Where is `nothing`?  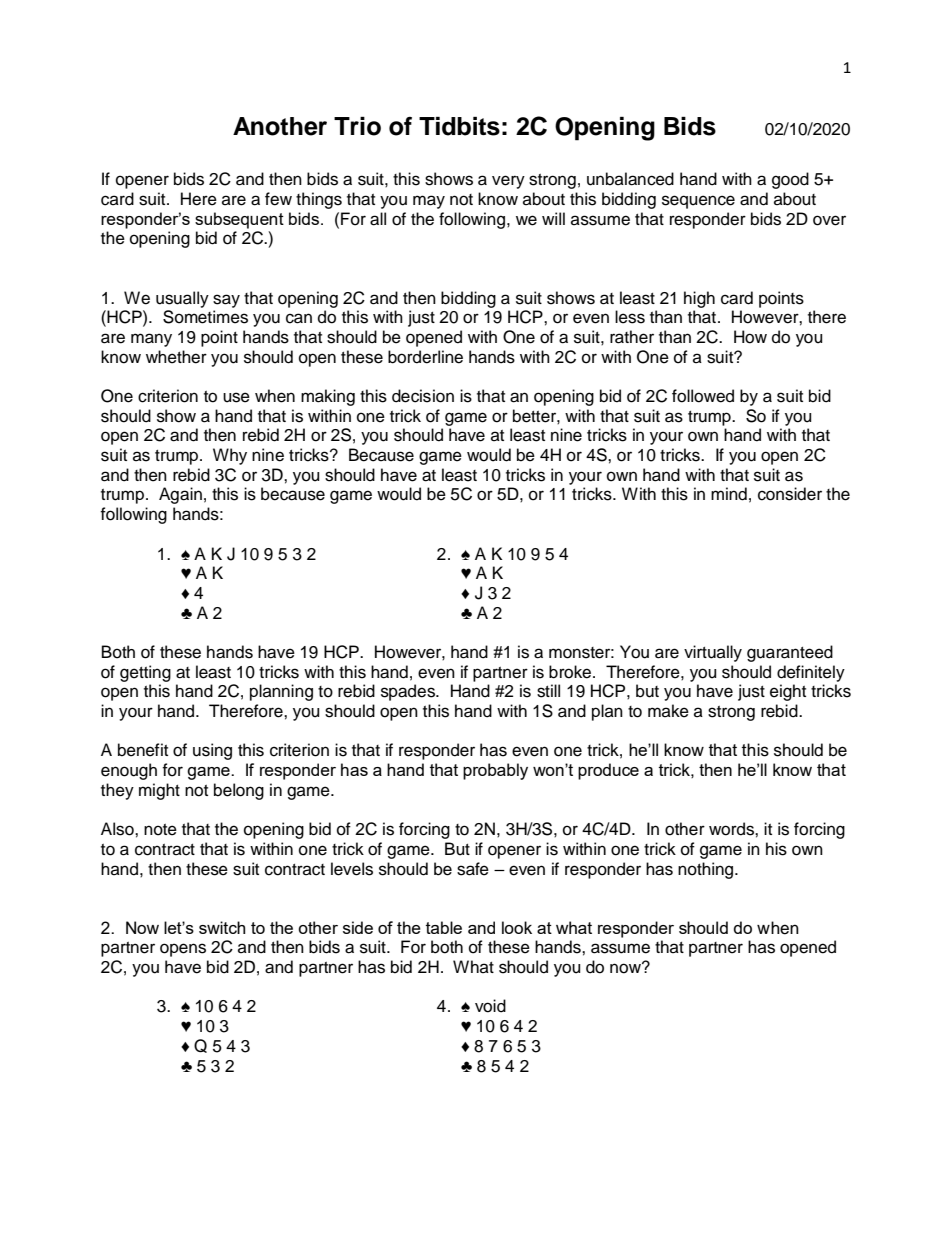
nothing is located at coordinates (707, 870).
